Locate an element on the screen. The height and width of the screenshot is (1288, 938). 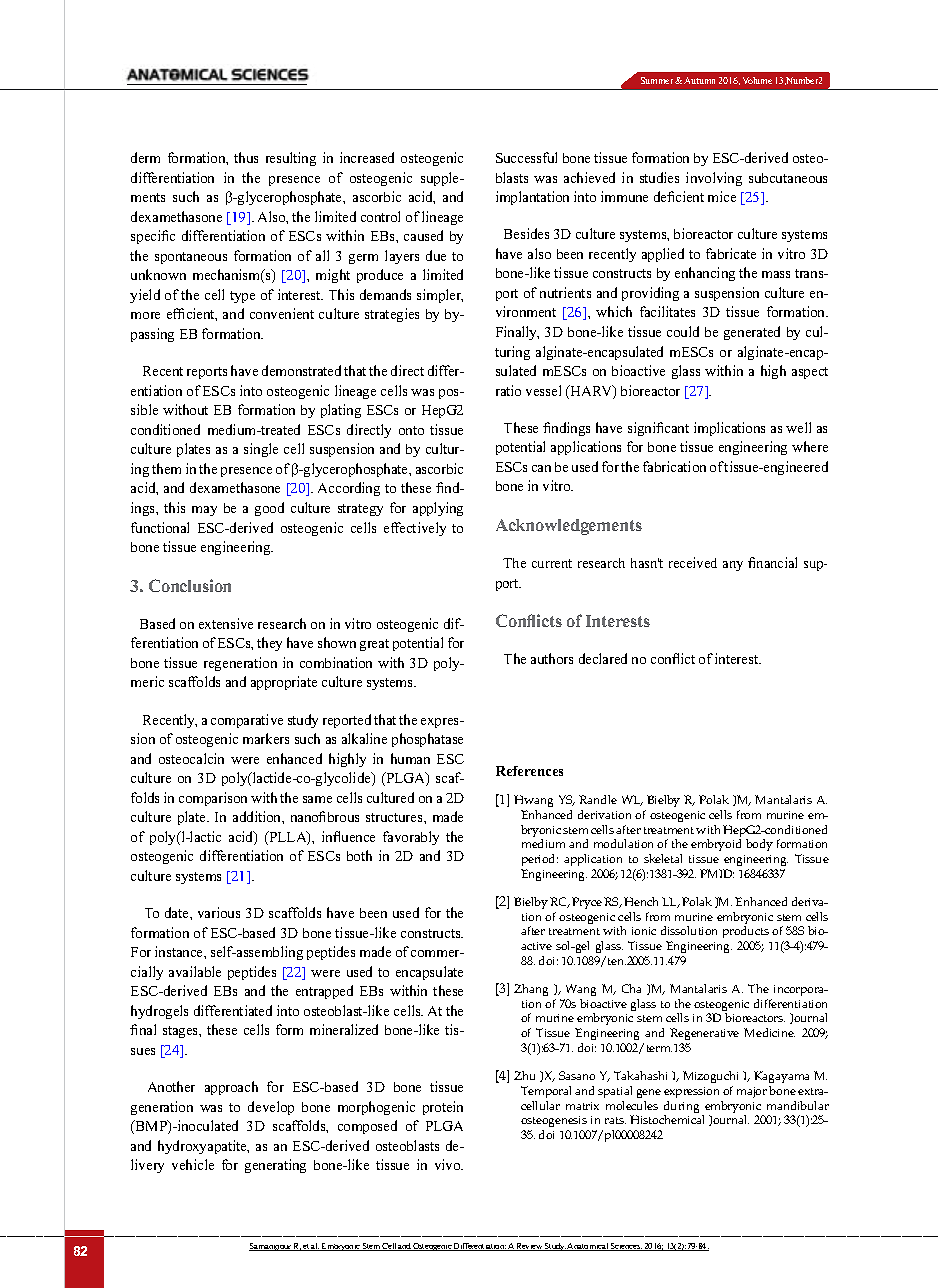
where is located at coordinates (810, 446).
